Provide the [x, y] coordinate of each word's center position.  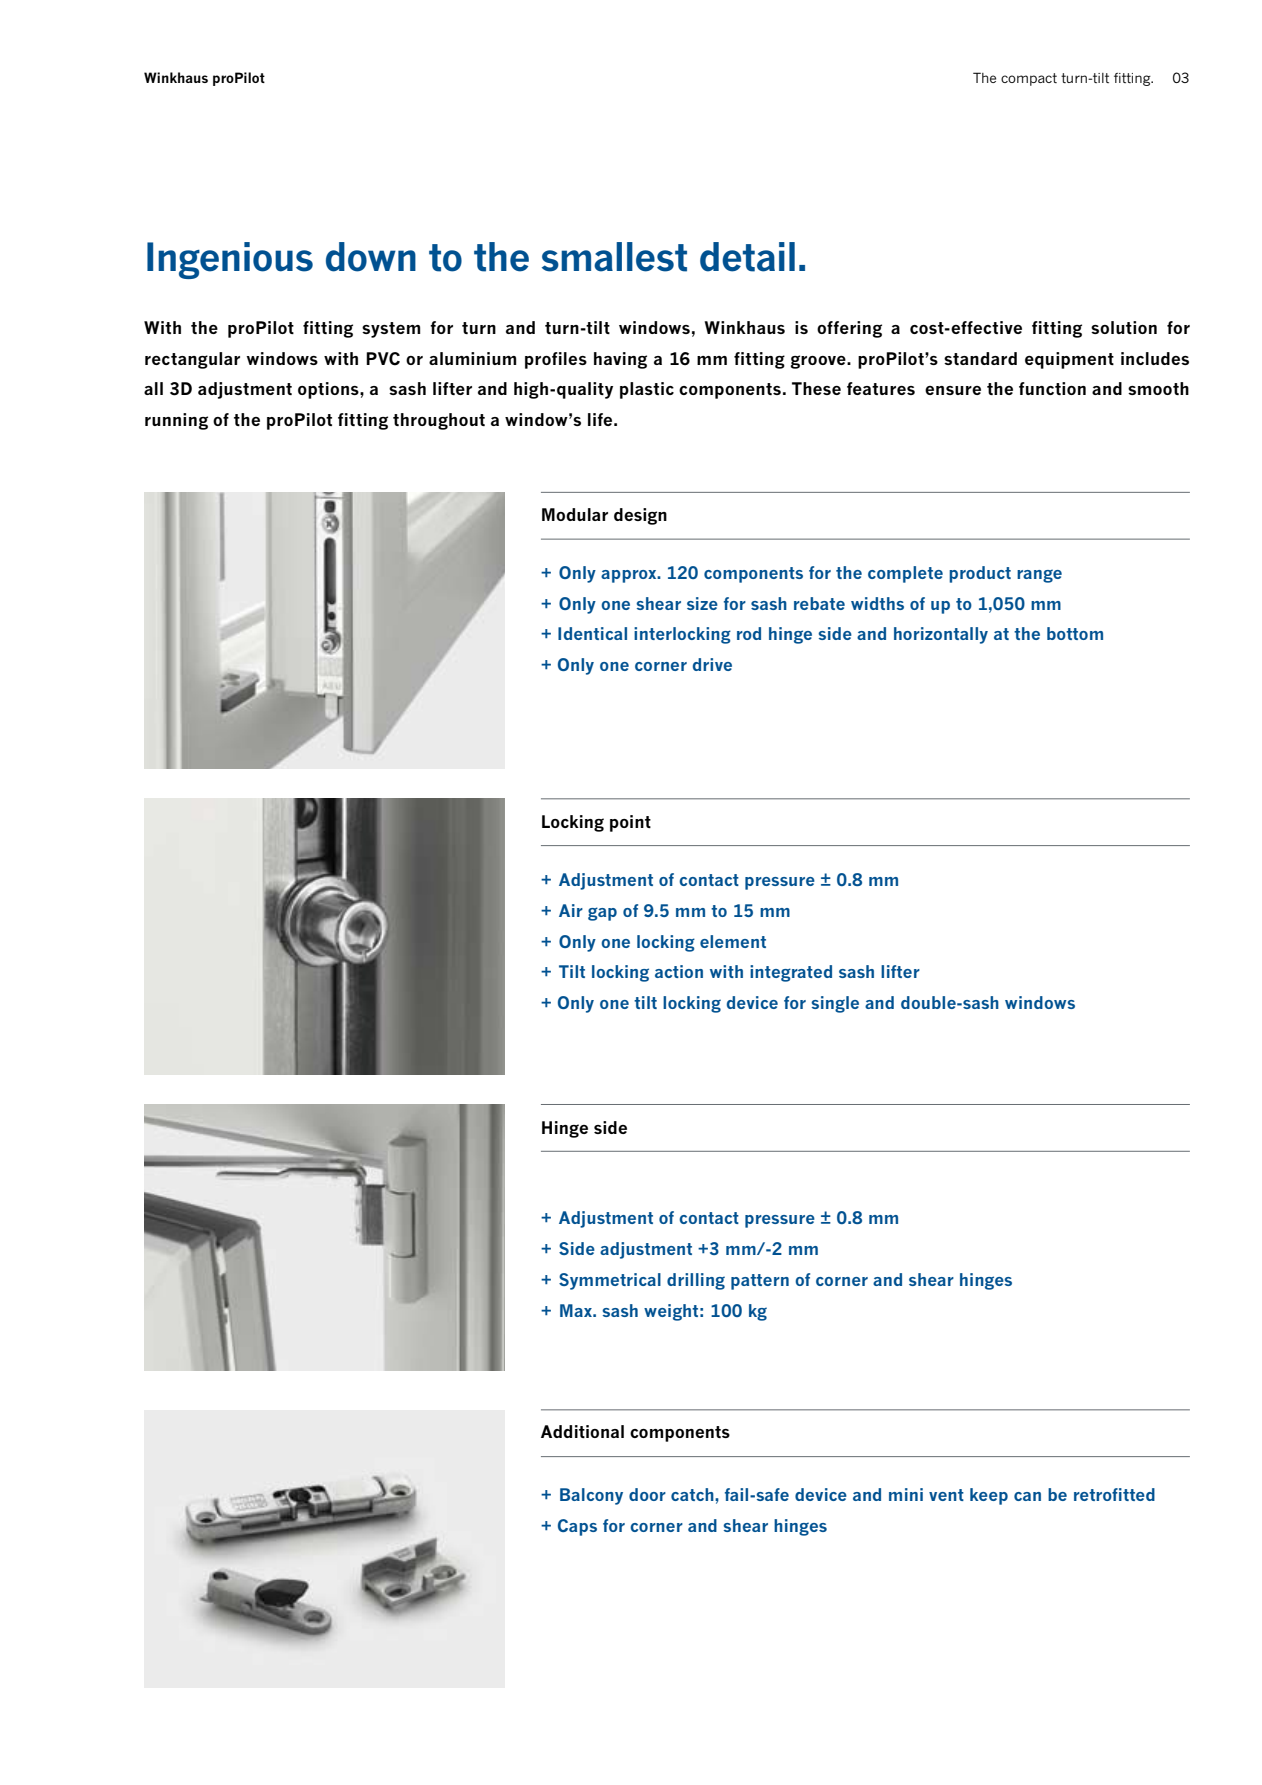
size [702, 603]
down [371, 257]
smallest [614, 257]
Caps [577, 1527]
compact [1029, 79]
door [647, 1494]
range [1039, 576]
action [679, 971]
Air [571, 910]
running [176, 421]
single [835, 1004]
